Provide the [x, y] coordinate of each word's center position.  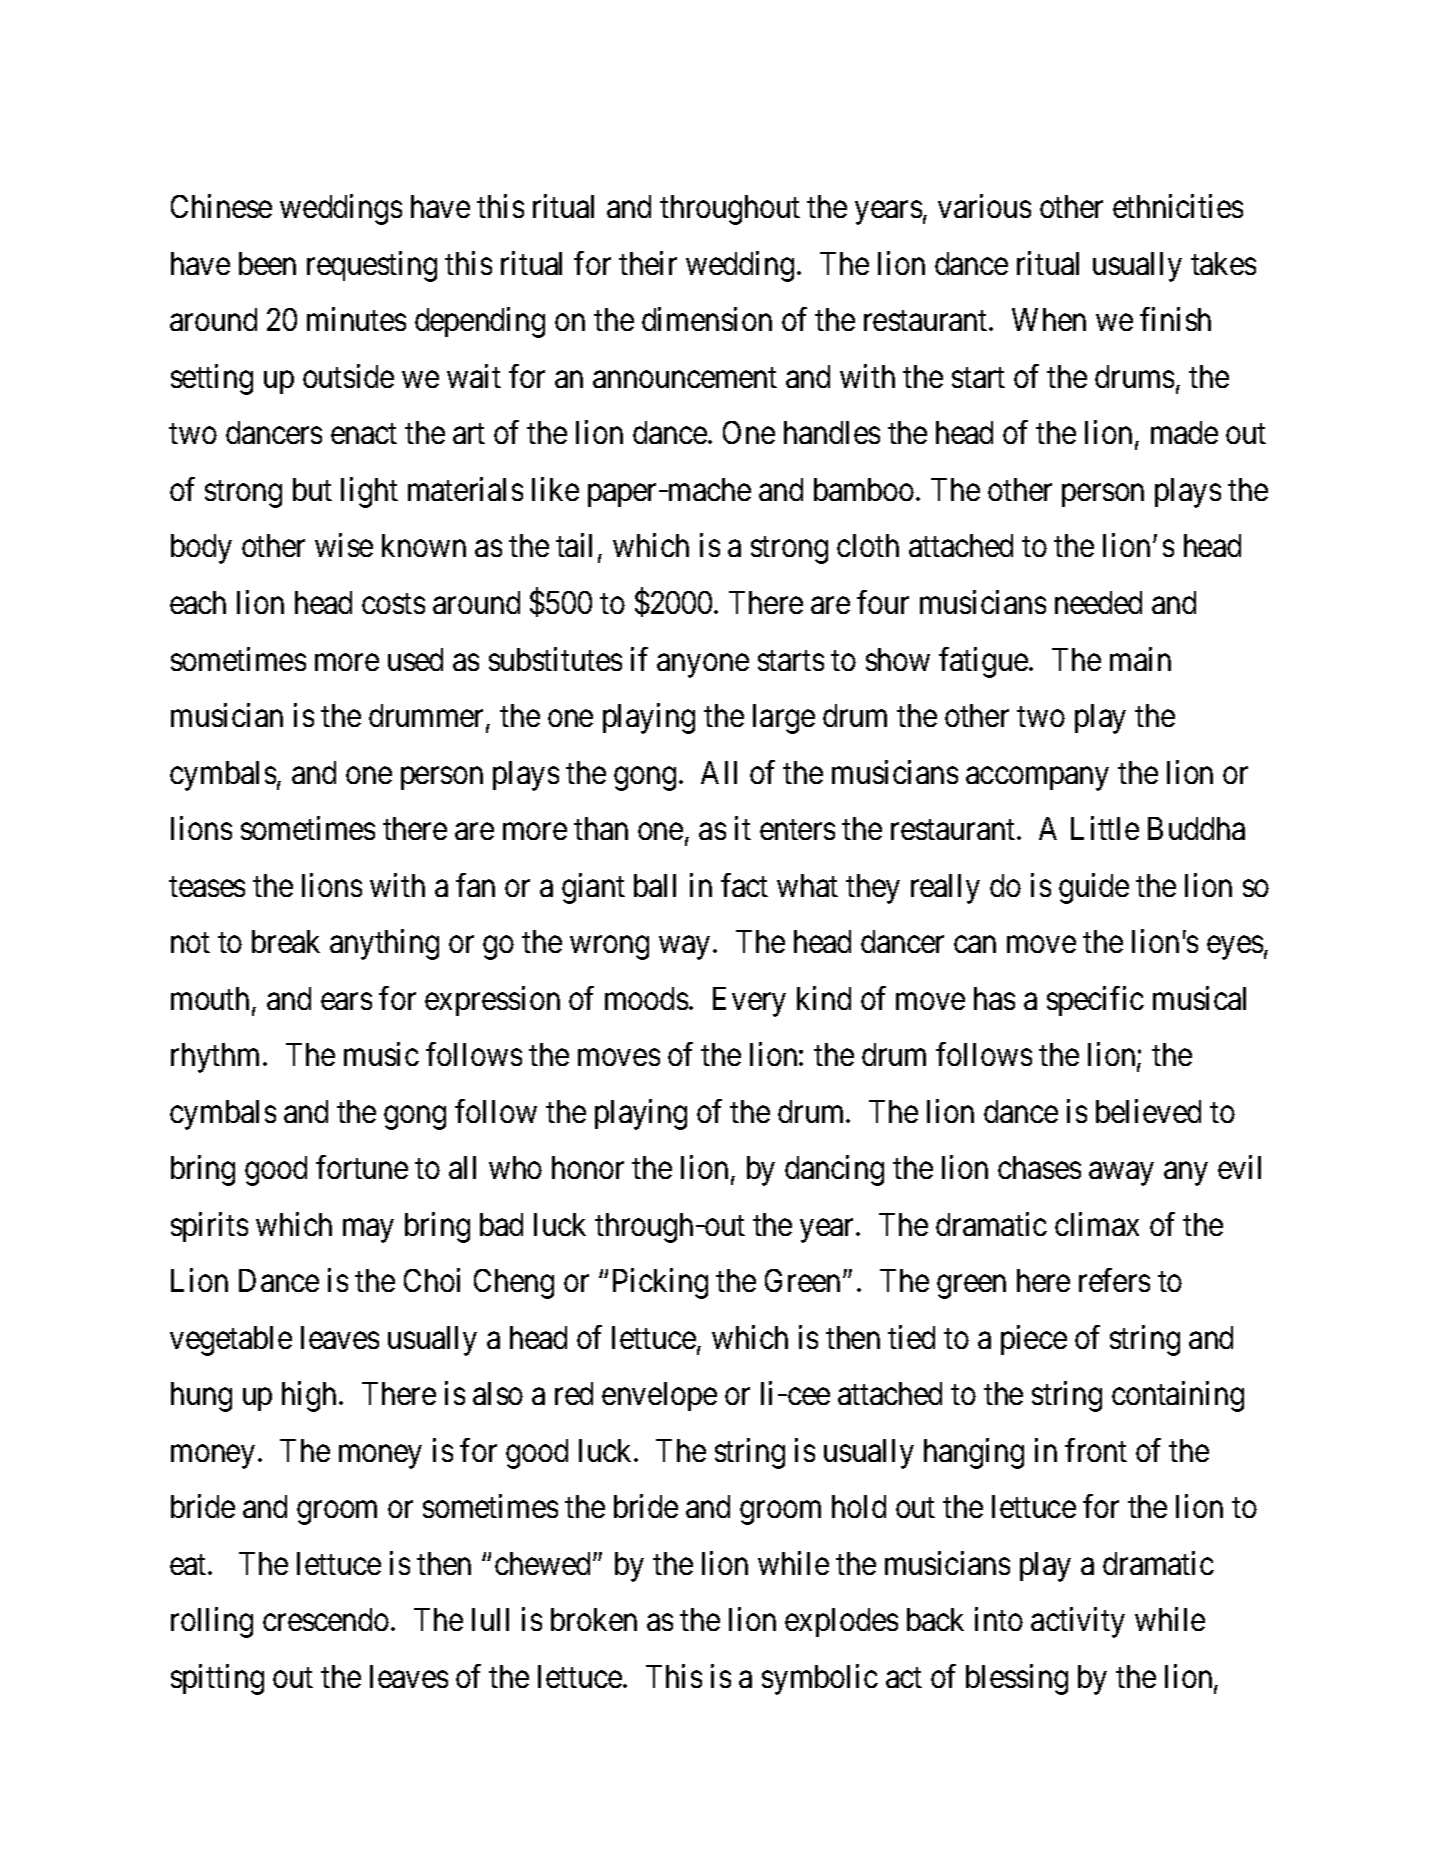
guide [1094, 888]
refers [1114, 1280]
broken [594, 1619]
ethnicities [1178, 206]
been [267, 263]
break [286, 941]
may [368, 1231]
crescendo [326, 1619]
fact [744, 885]
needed [1098, 602]
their [648, 263]
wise [344, 545]
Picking [660, 1284]
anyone [703, 666]
